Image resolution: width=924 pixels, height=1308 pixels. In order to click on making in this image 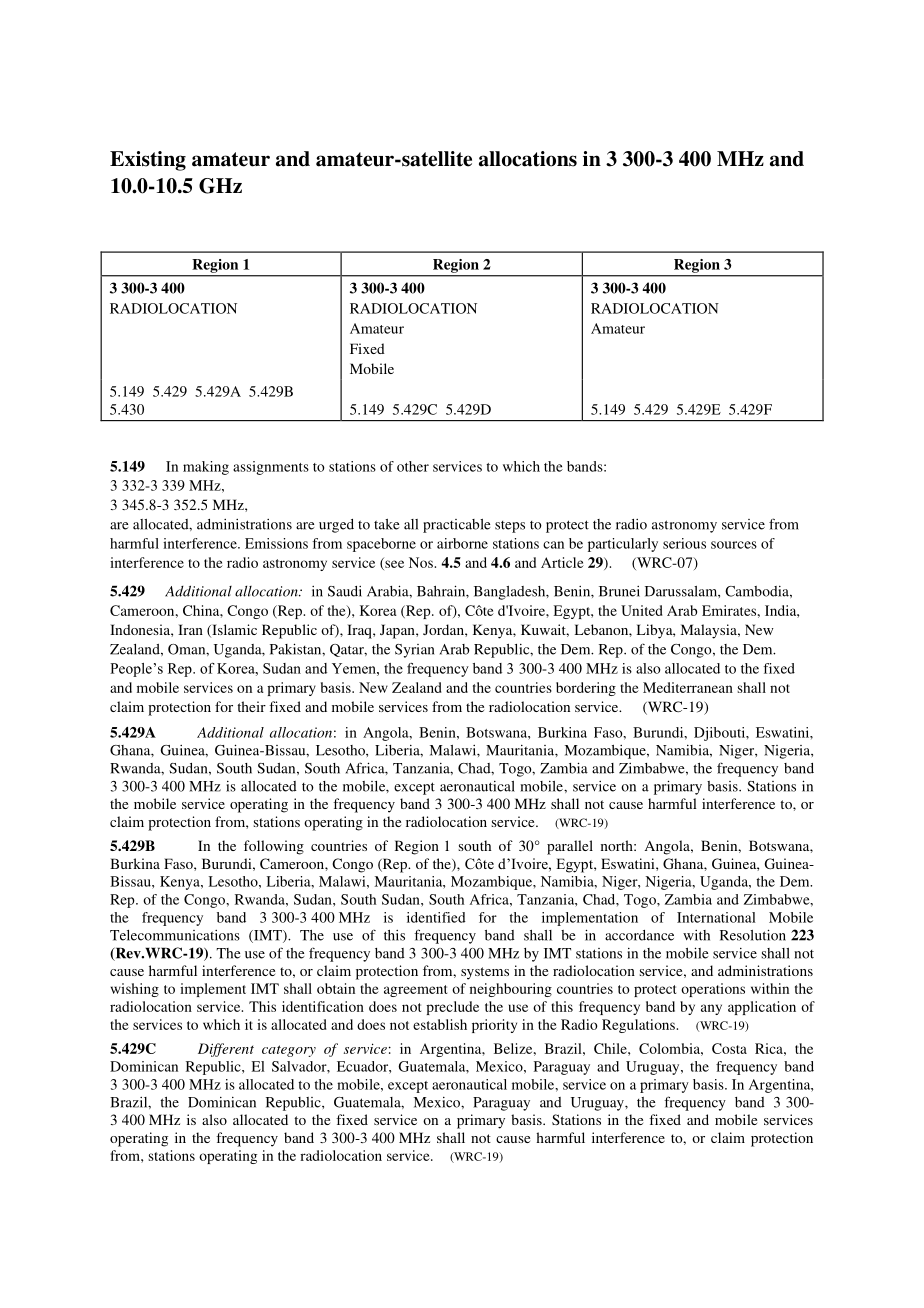, I will do `click(206, 468)`.
